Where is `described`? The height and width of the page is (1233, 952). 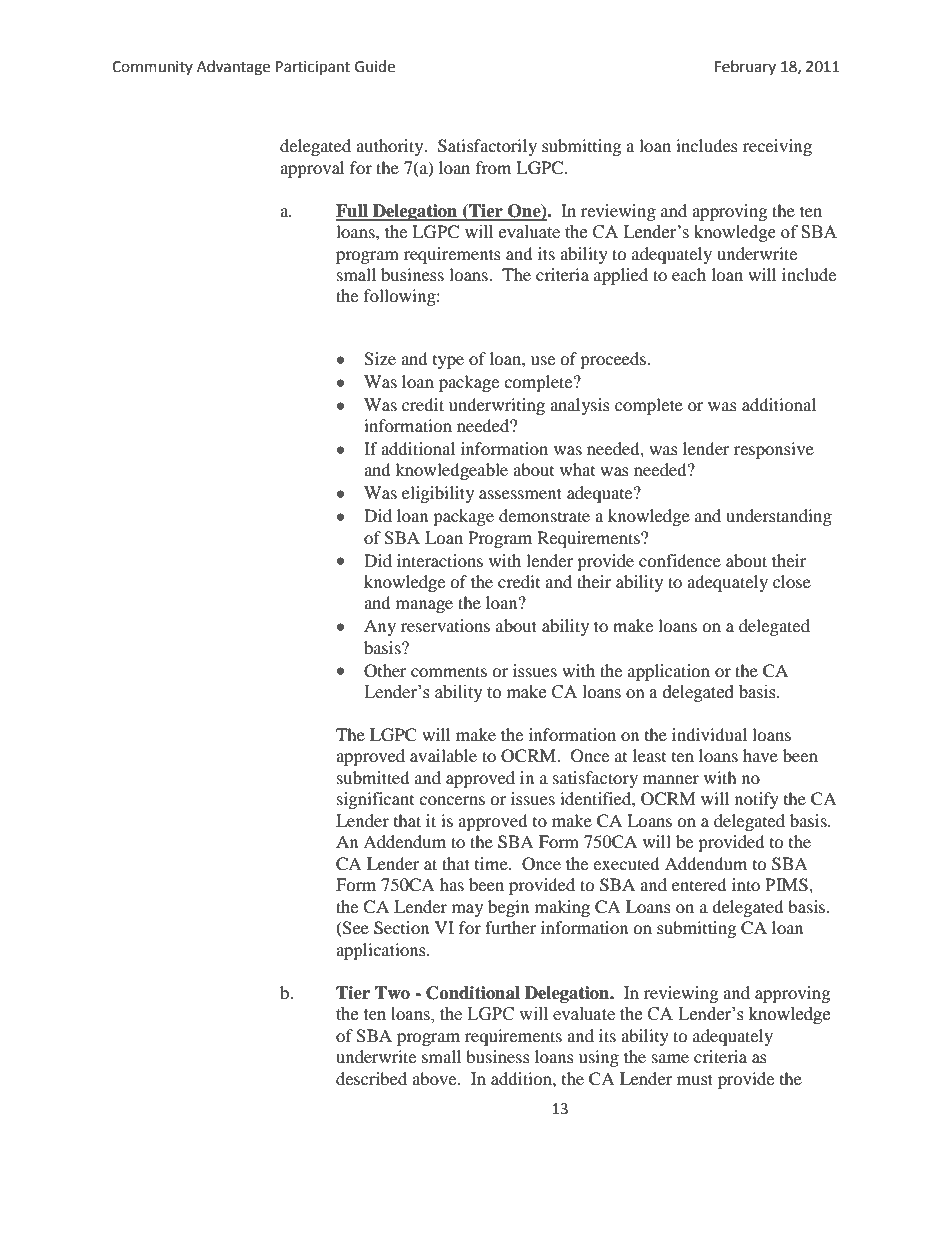 described is located at coordinates (371, 1078).
